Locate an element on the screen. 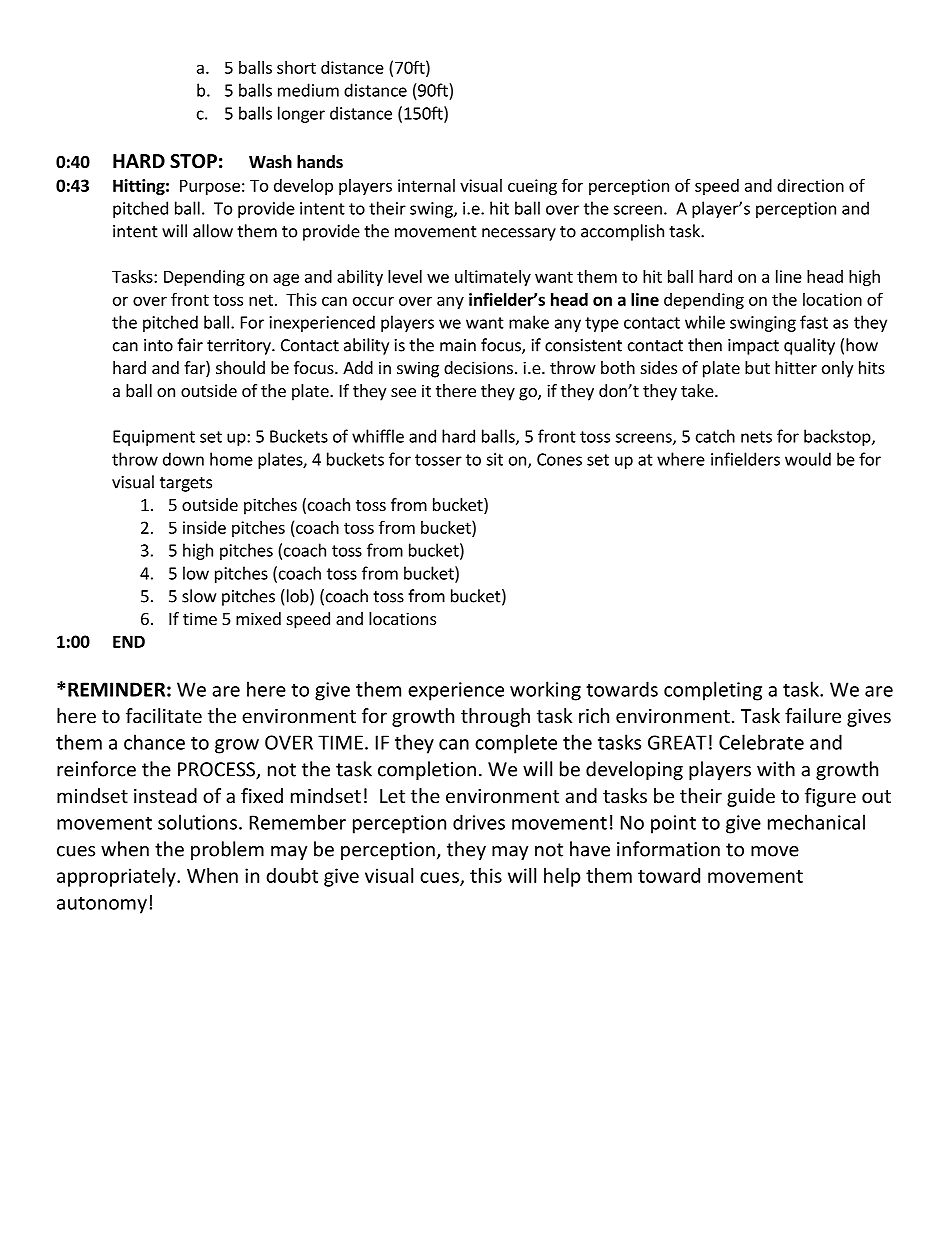 The width and height of the screenshot is (952, 1233). working is located at coordinates (545, 691).
